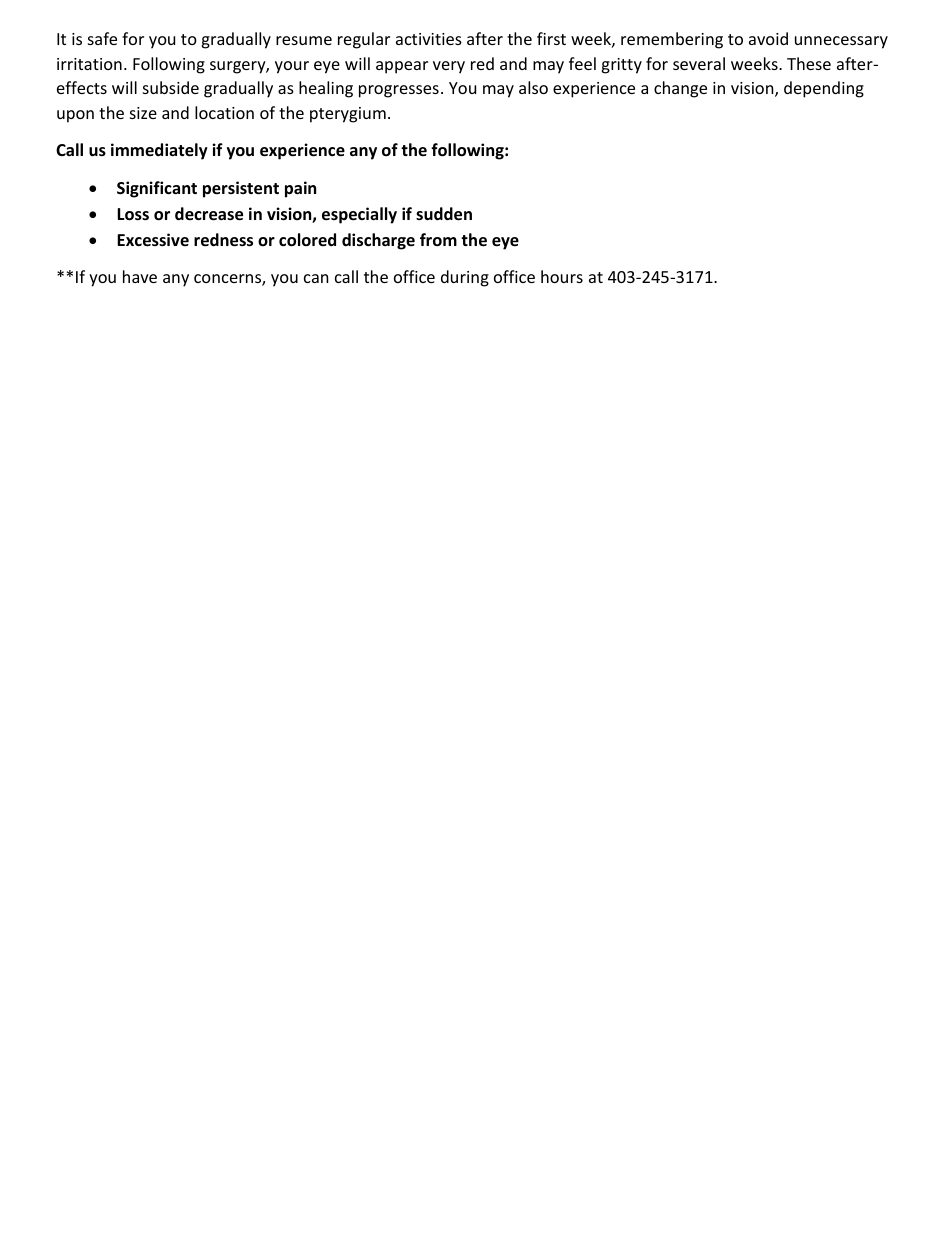 The width and height of the screenshot is (952, 1233). What do you see at coordinates (359, 215) in the screenshot?
I see `especially` at bounding box center [359, 215].
